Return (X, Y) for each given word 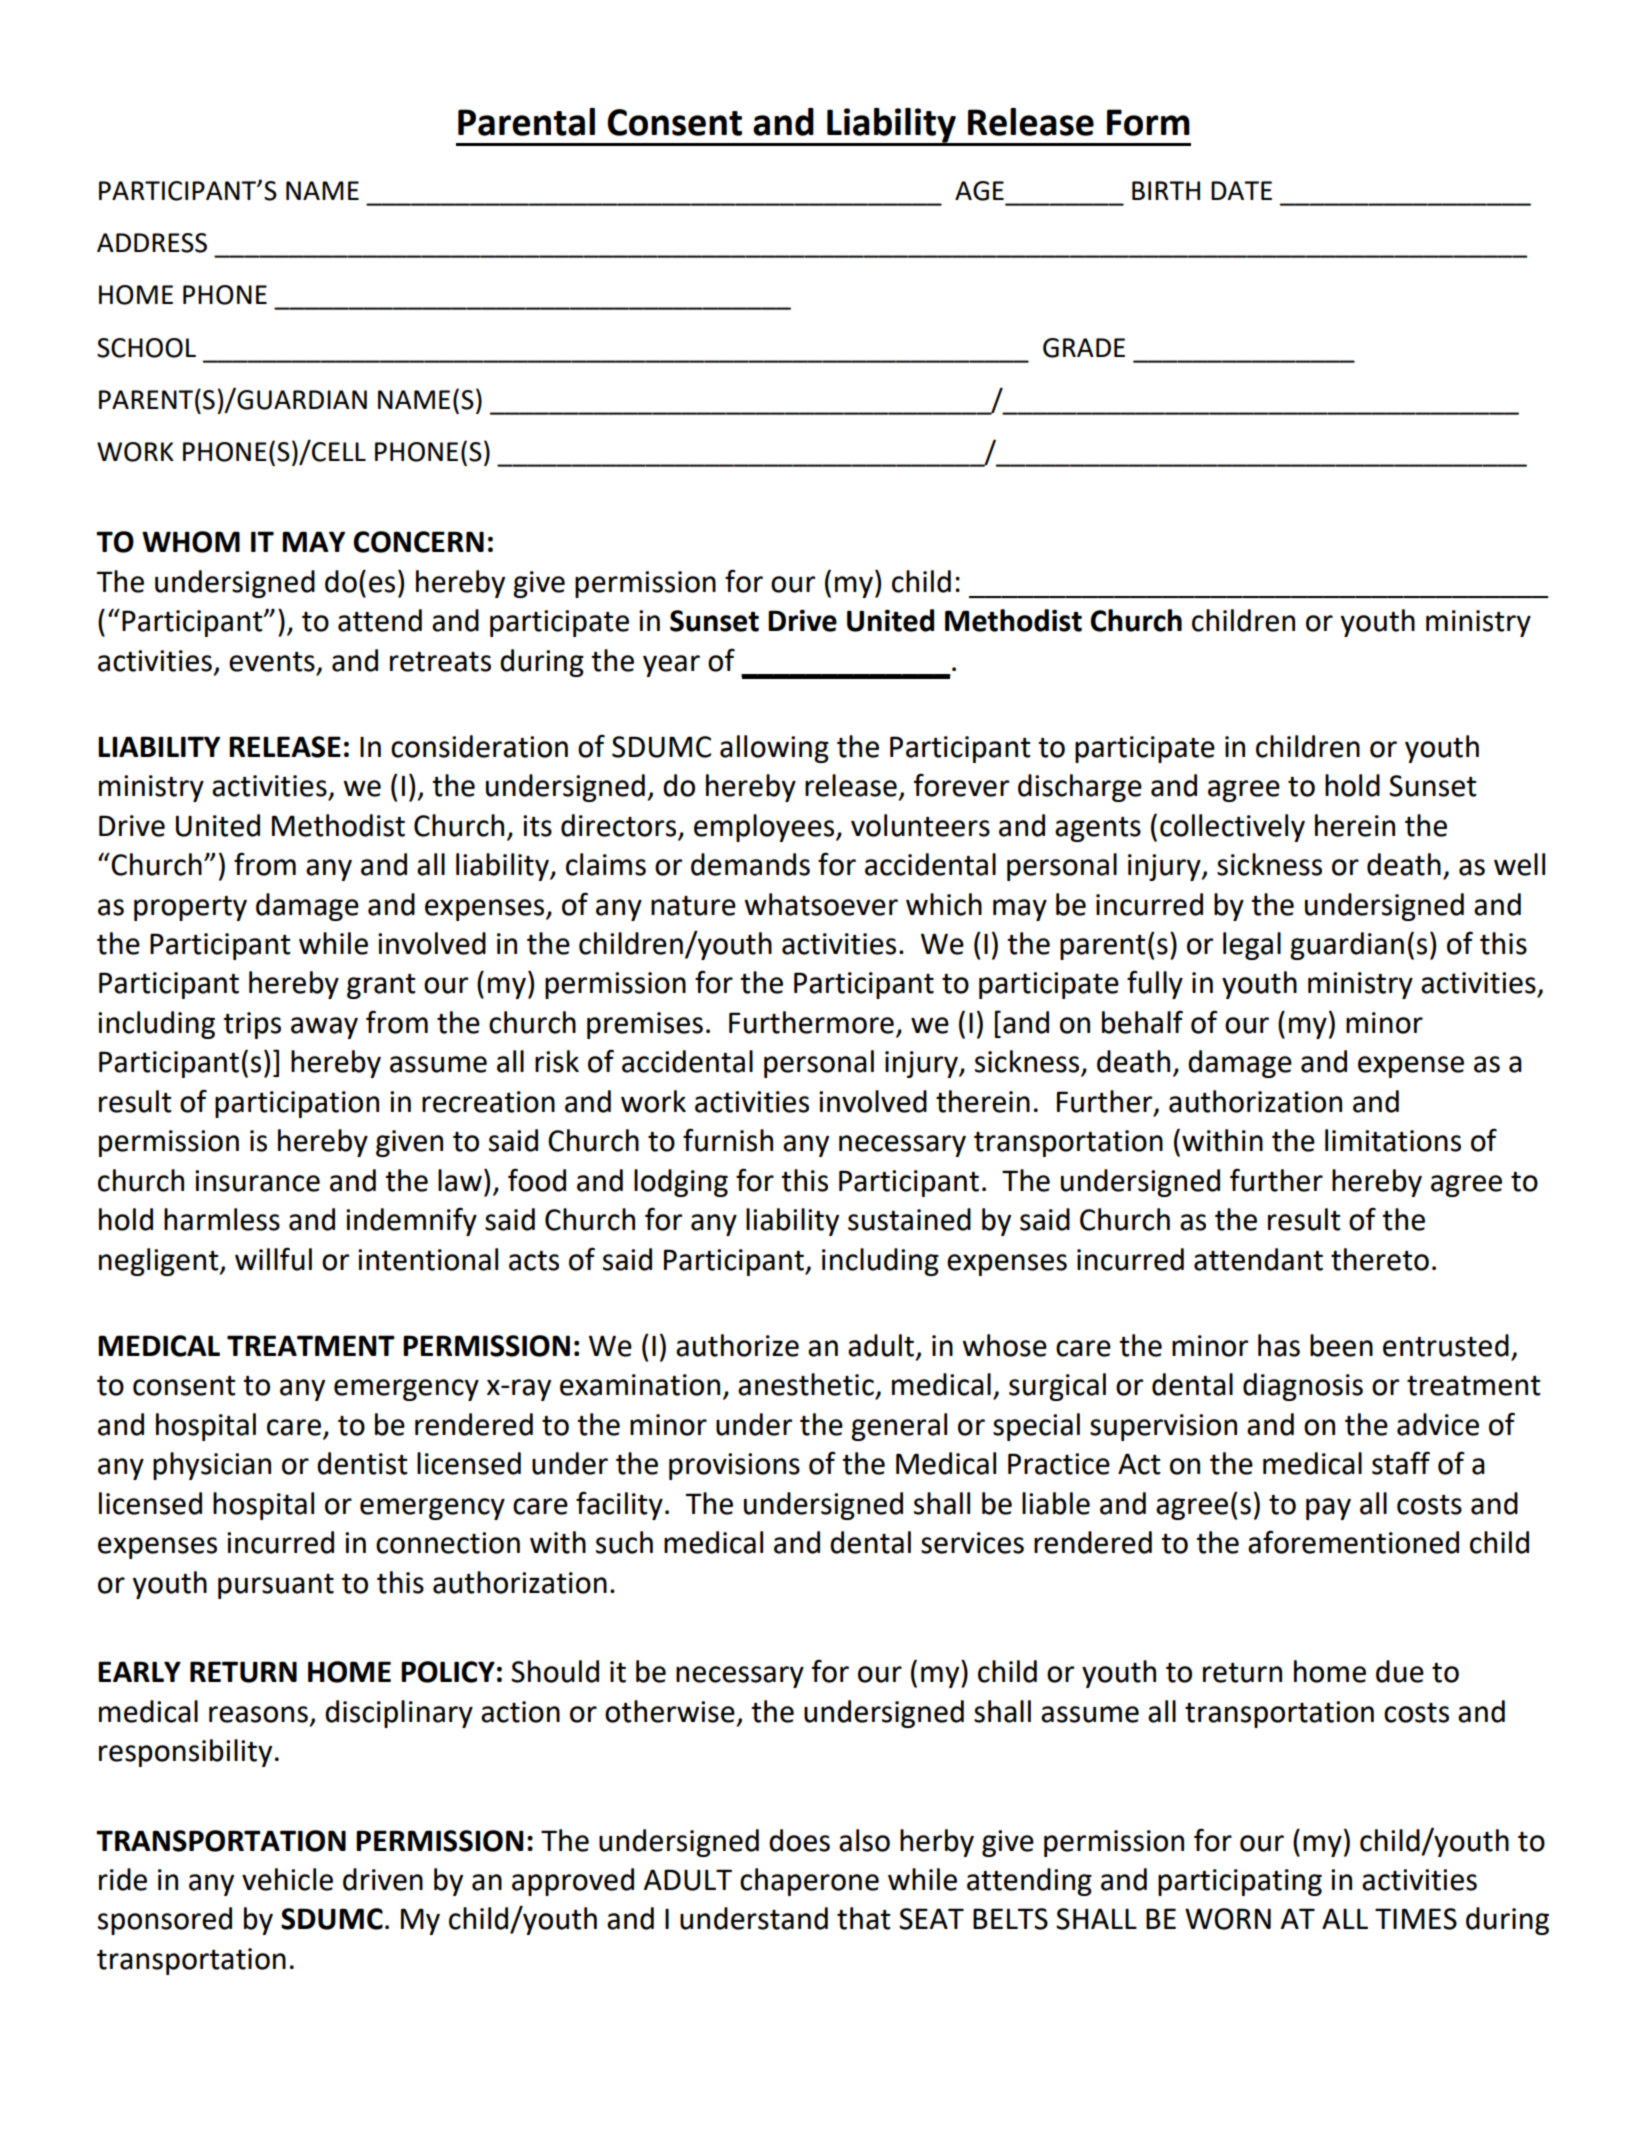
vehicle (287, 1879)
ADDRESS (152, 243)
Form (1148, 122)
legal (1252, 946)
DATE (1241, 190)
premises (645, 1025)
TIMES (1416, 1919)
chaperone (809, 1882)
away (324, 1028)
